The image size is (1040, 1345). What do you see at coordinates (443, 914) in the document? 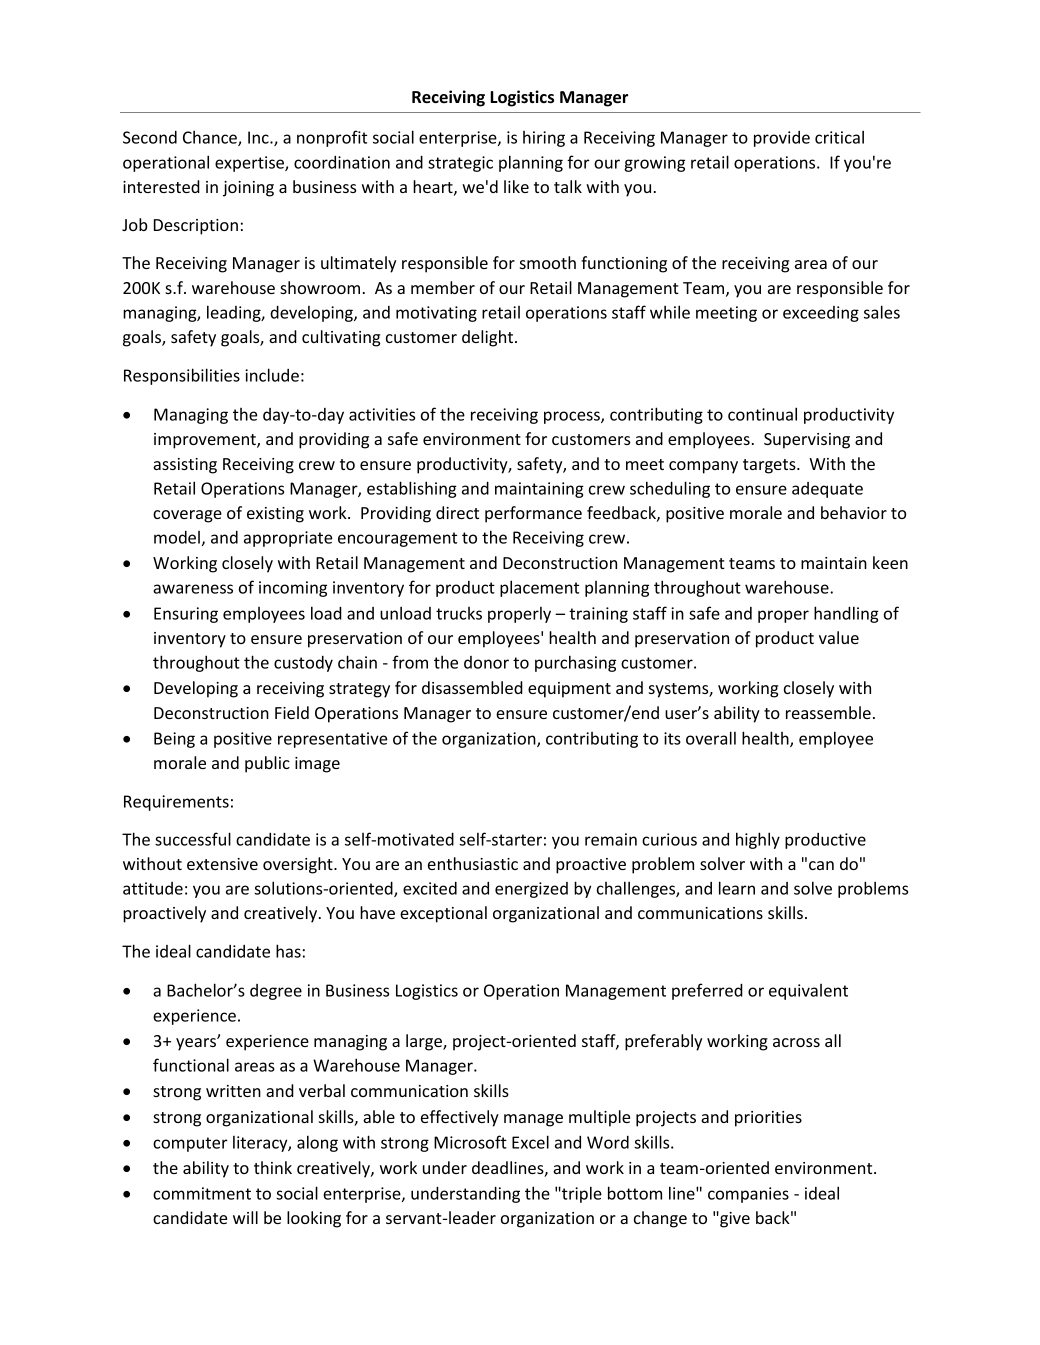
I see `exceptional` at bounding box center [443, 914].
